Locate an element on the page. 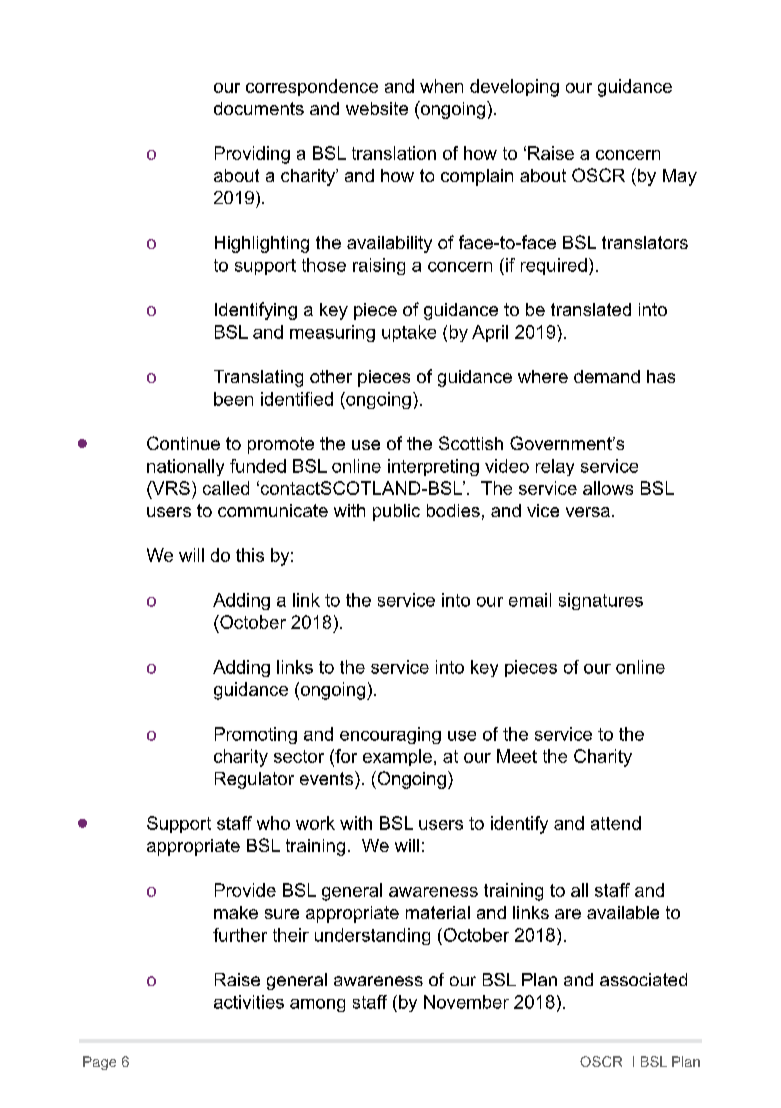 This image has height=1108, width=781. this is located at coordinates (250, 555).
